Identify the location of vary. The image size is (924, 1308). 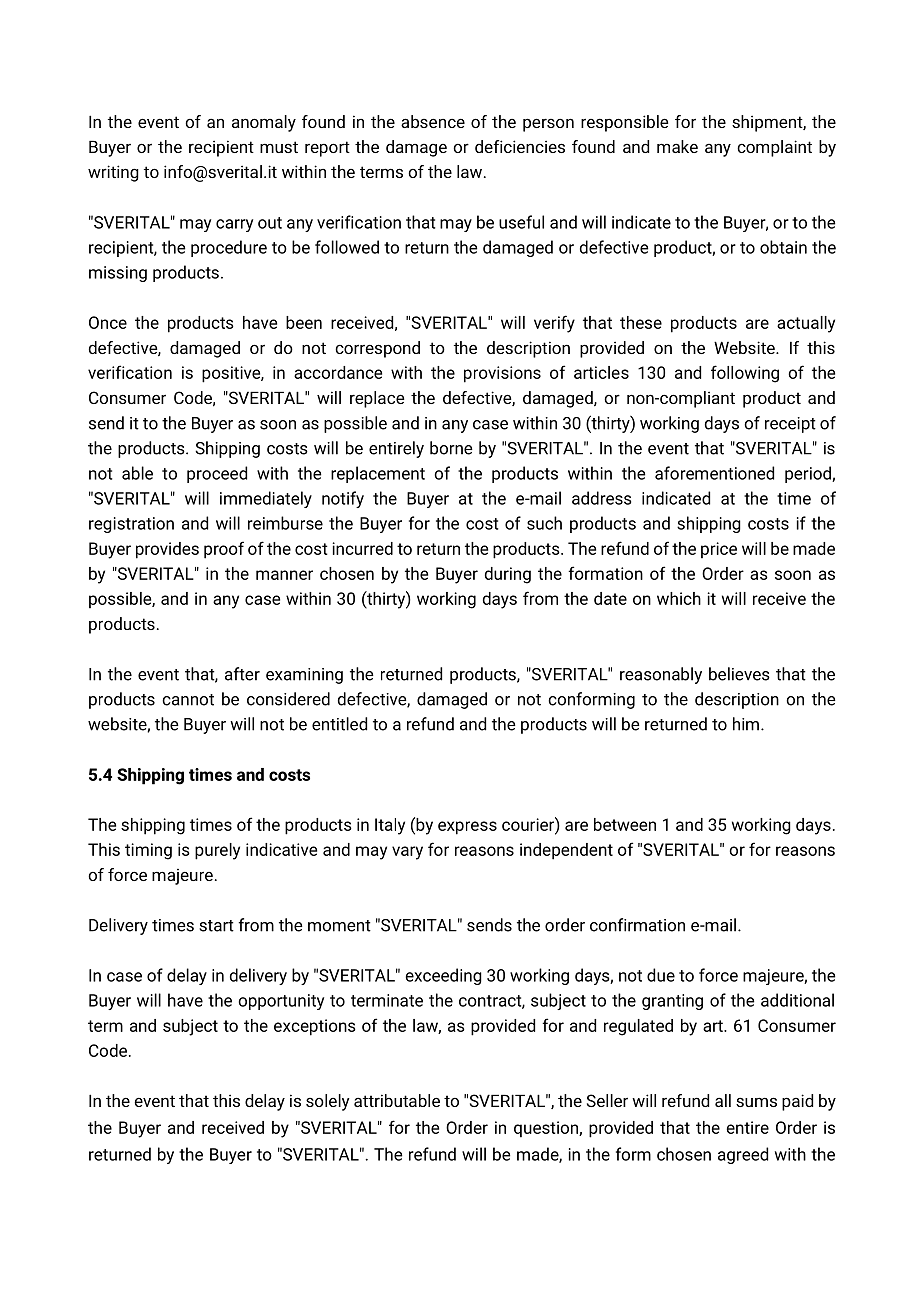
(407, 853).
